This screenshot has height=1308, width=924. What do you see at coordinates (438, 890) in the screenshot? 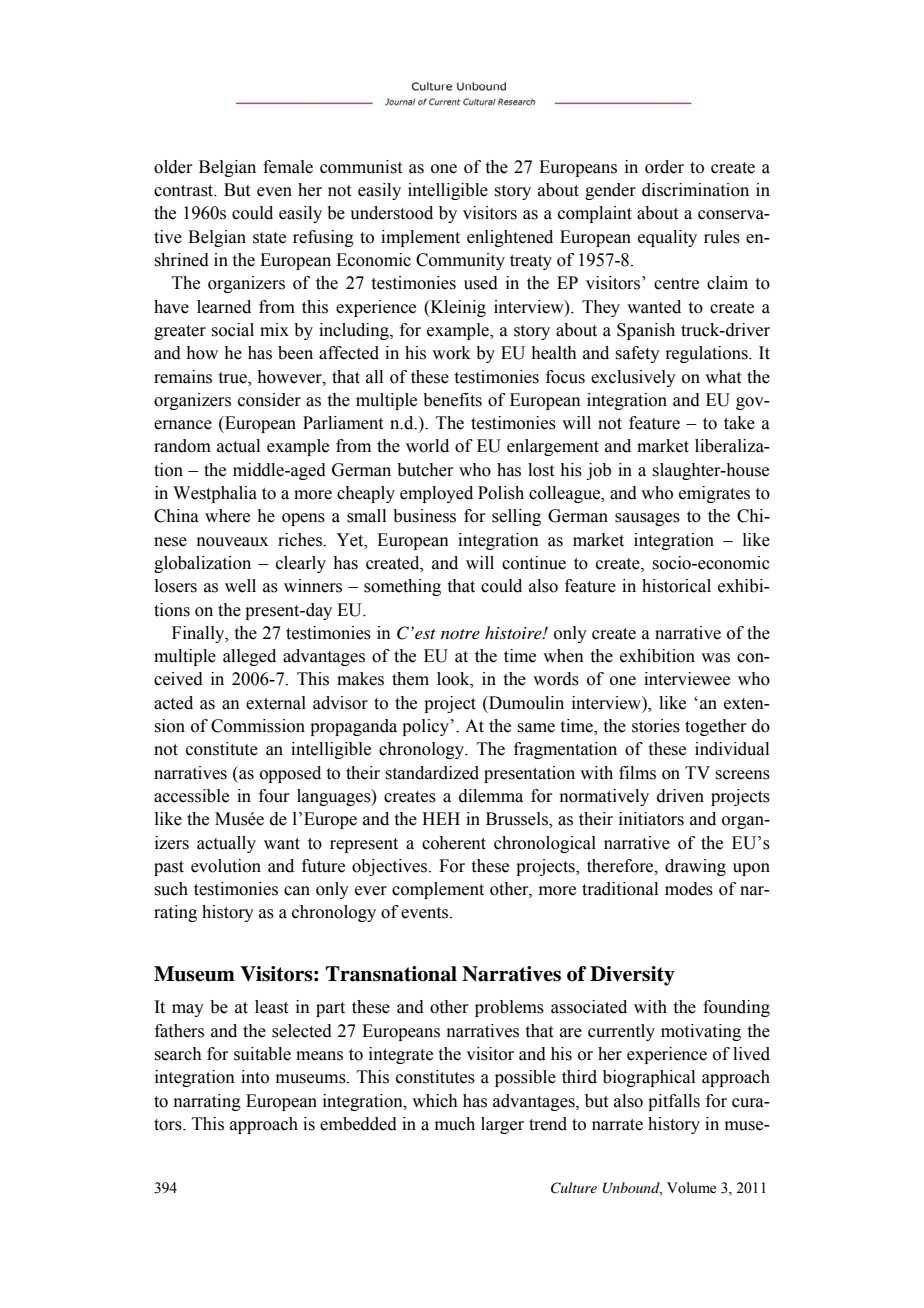
I see `complement` at bounding box center [438, 890].
